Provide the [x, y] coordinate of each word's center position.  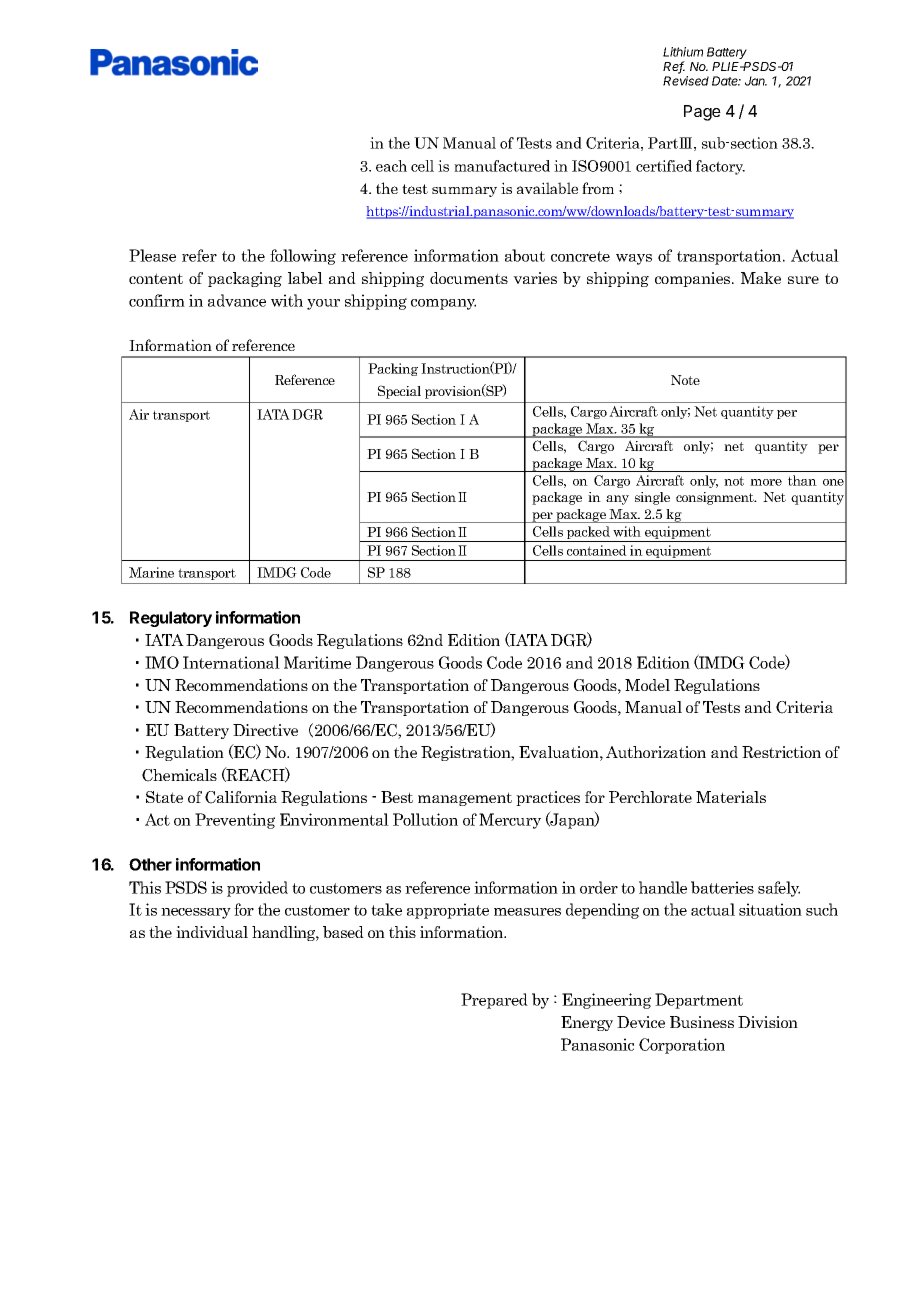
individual [212, 932]
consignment [716, 498]
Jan [756, 81]
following [303, 257]
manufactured [502, 166]
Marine [151, 572]
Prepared [494, 1001]
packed [588, 534]
